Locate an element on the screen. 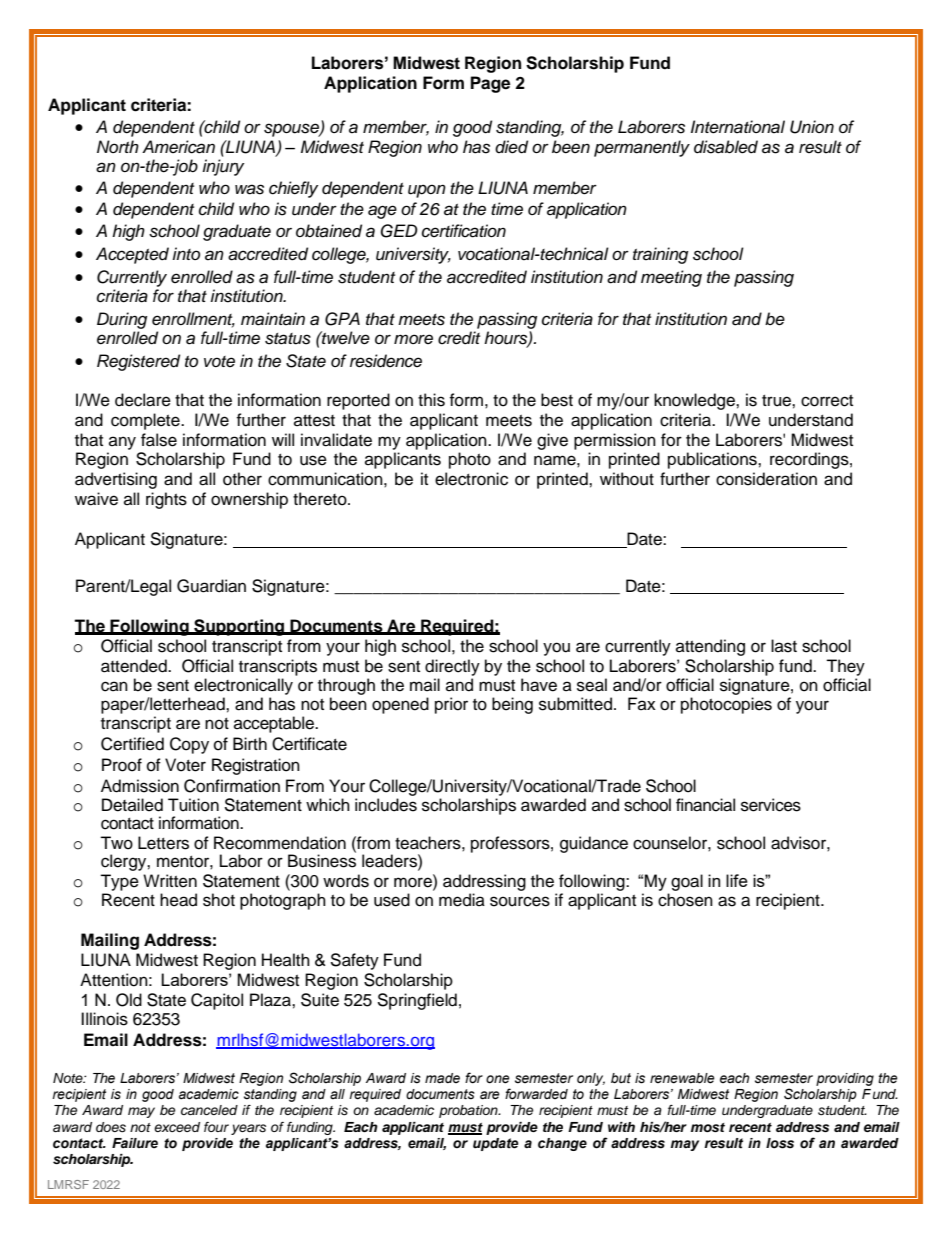 This screenshot has width=952, height=1233. International is located at coordinates (738, 127).
